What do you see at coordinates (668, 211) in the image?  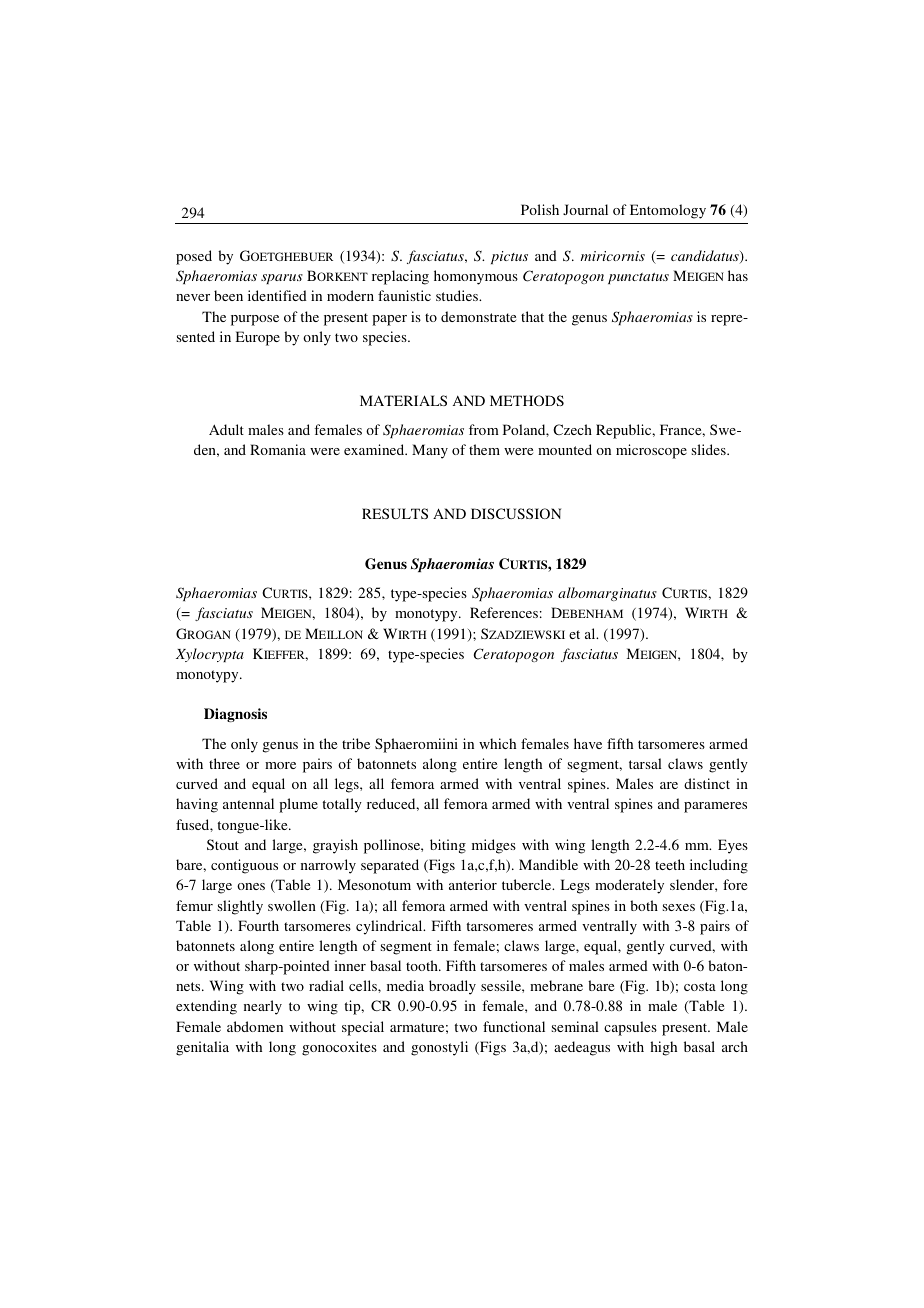 I see `Entomology` at bounding box center [668, 211].
